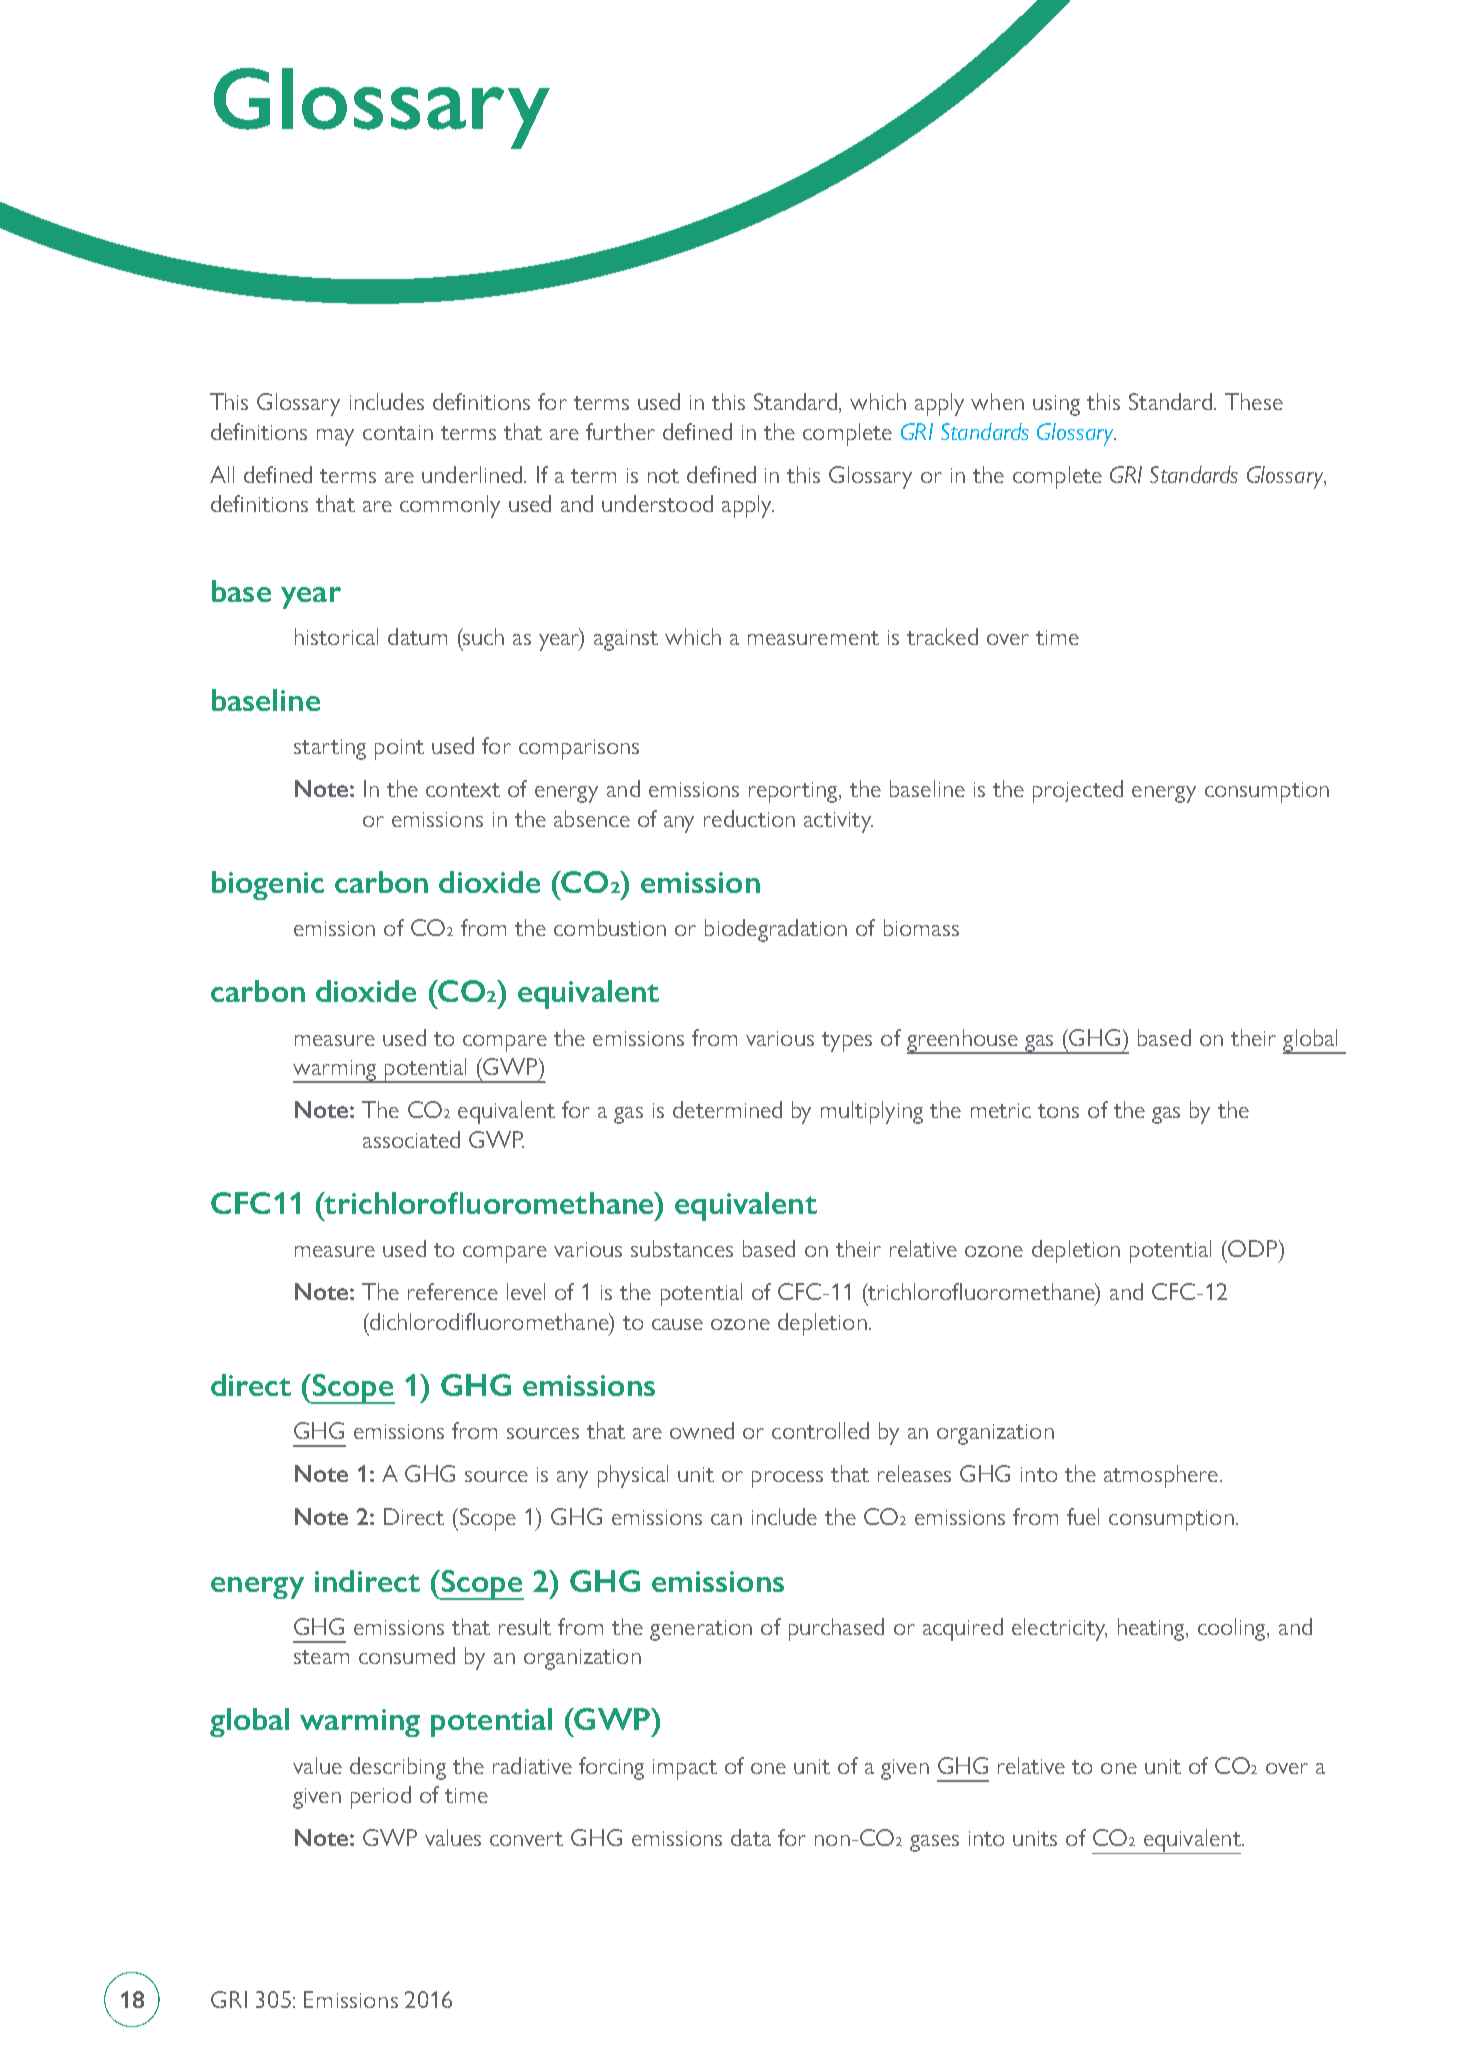  What do you see at coordinates (453, 1291) in the screenshot?
I see `reference` at bounding box center [453, 1291].
